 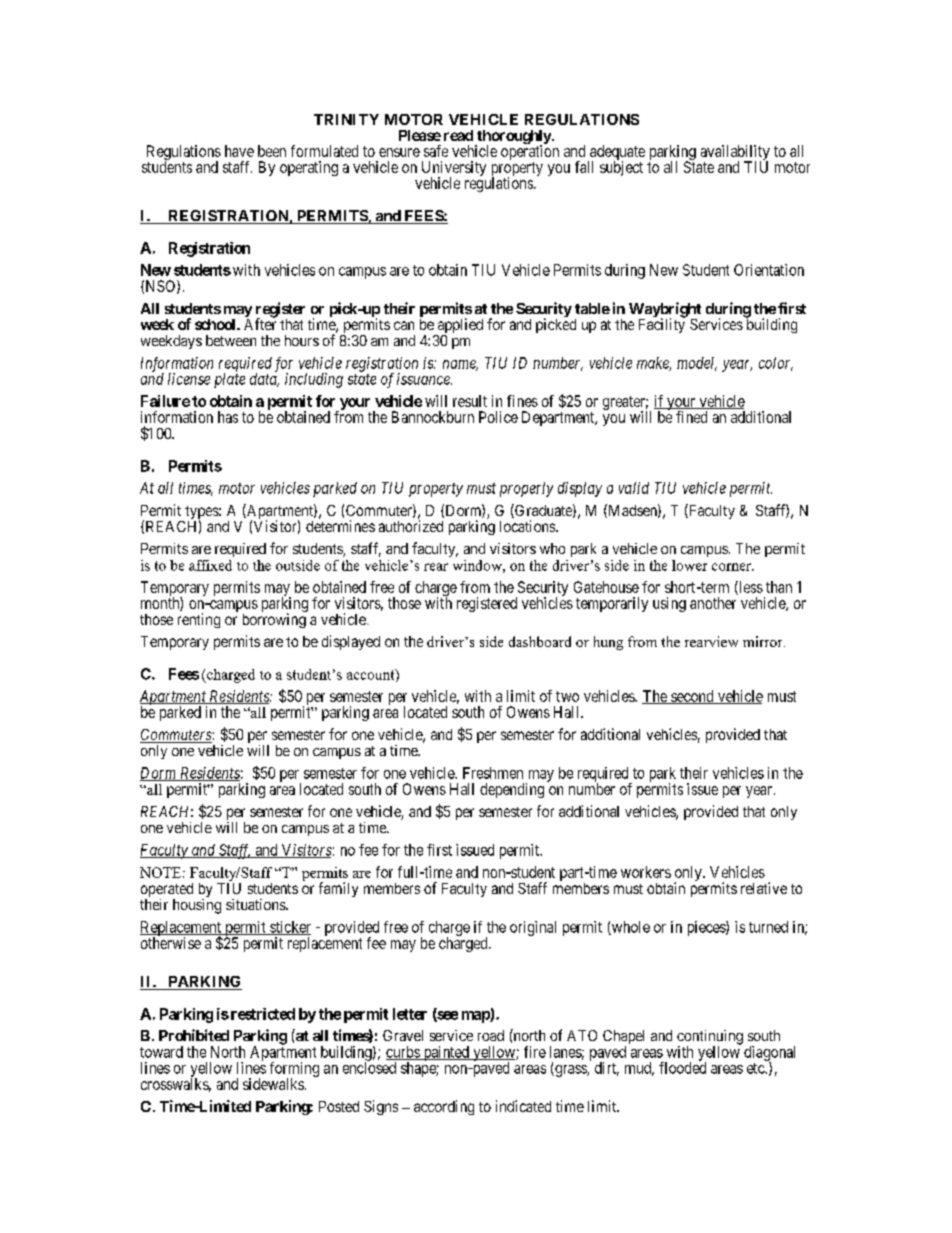 I want to click on forming, so click(x=294, y=1070).
